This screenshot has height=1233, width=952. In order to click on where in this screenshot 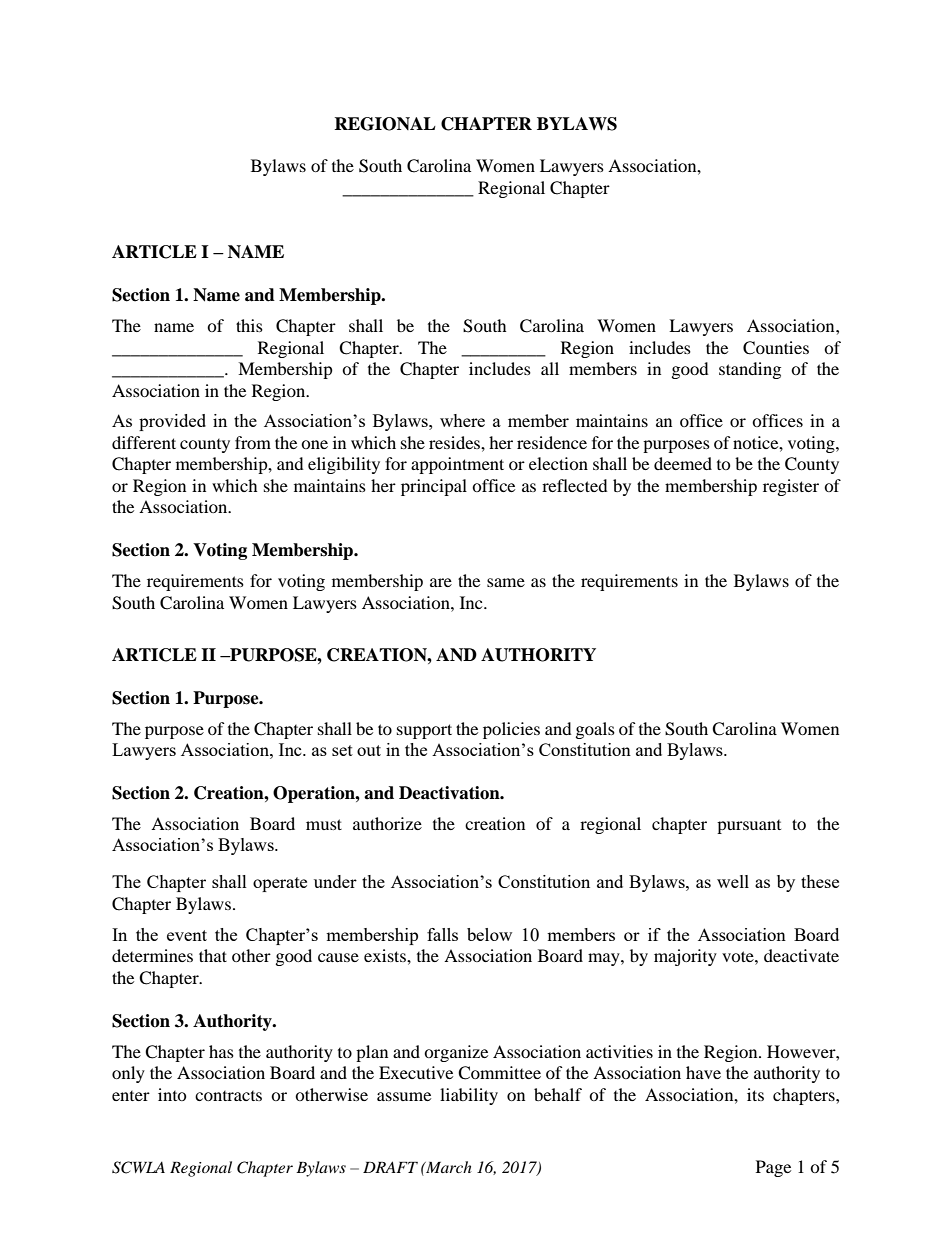, I will do `click(462, 420)`.
